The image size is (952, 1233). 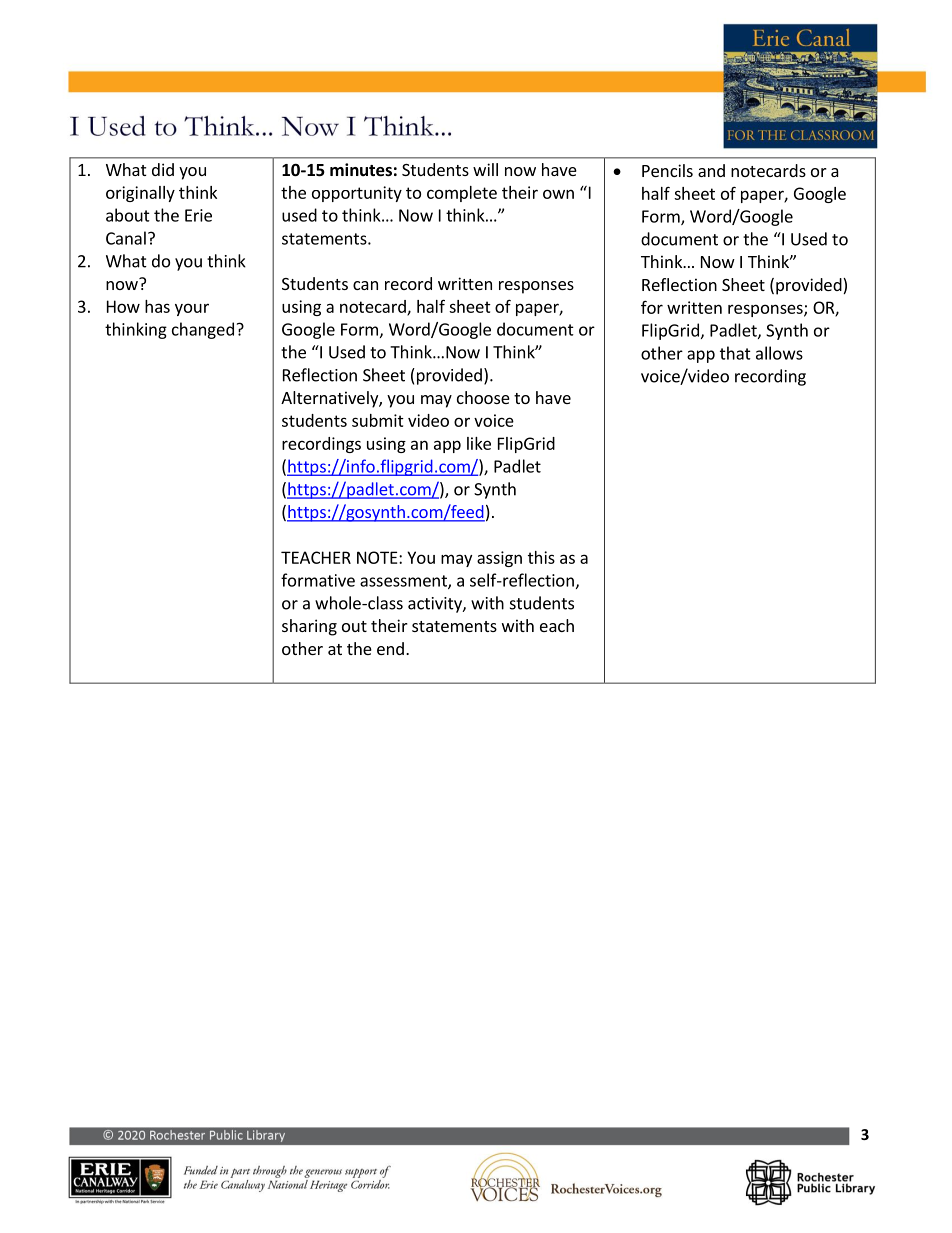 What do you see at coordinates (203, 330) in the screenshot?
I see `changed` at bounding box center [203, 330].
